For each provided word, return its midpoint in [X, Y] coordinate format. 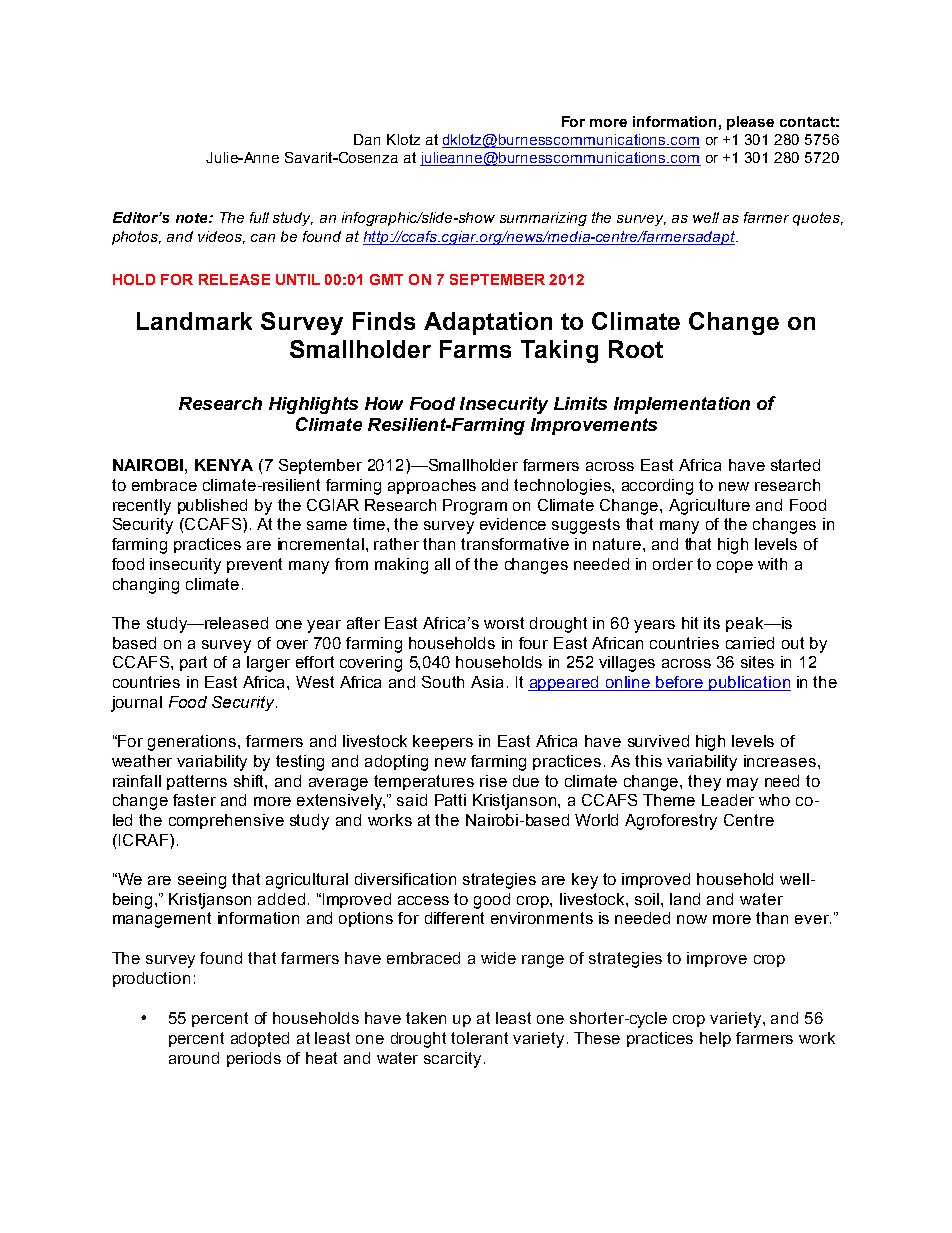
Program [475, 507]
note [193, 218]
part [193, 663]
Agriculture [709, 507]
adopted [260, 1039]
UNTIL [298, 279]
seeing [202, 881]
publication [749, 683]
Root [636, 349]
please [750, 123]
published [212, 506]
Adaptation [488, 323]
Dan [367, 139]
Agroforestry [671, 822]
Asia [487, 682]
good [492, 901]
